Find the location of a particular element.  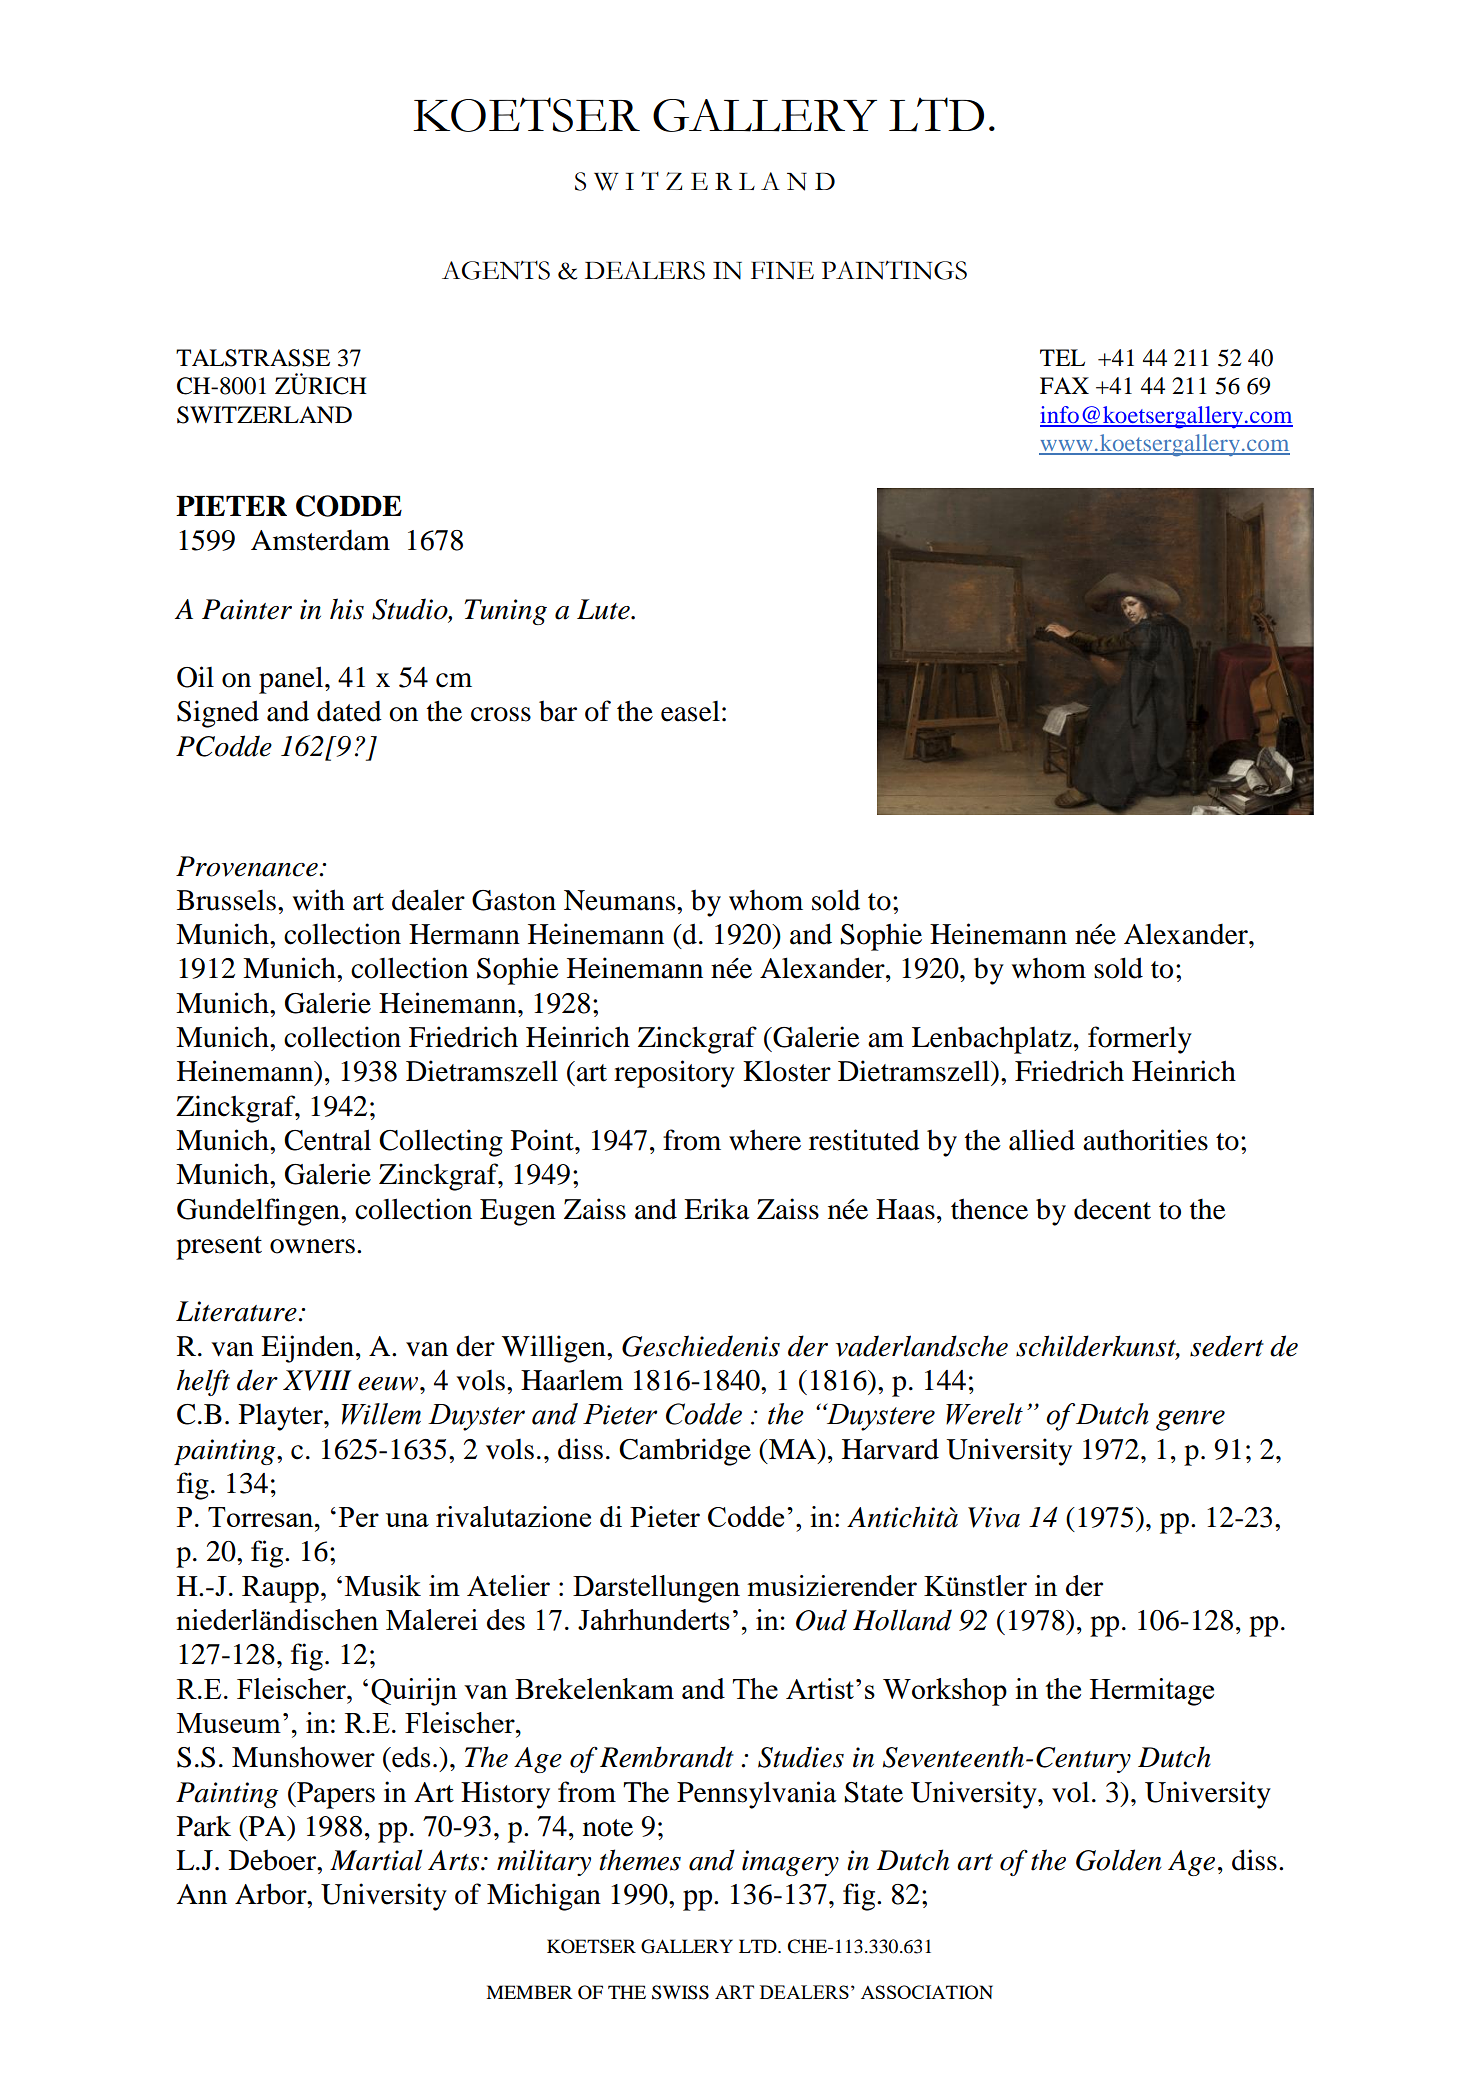

allied is located at coordinates (1042, 1140).
